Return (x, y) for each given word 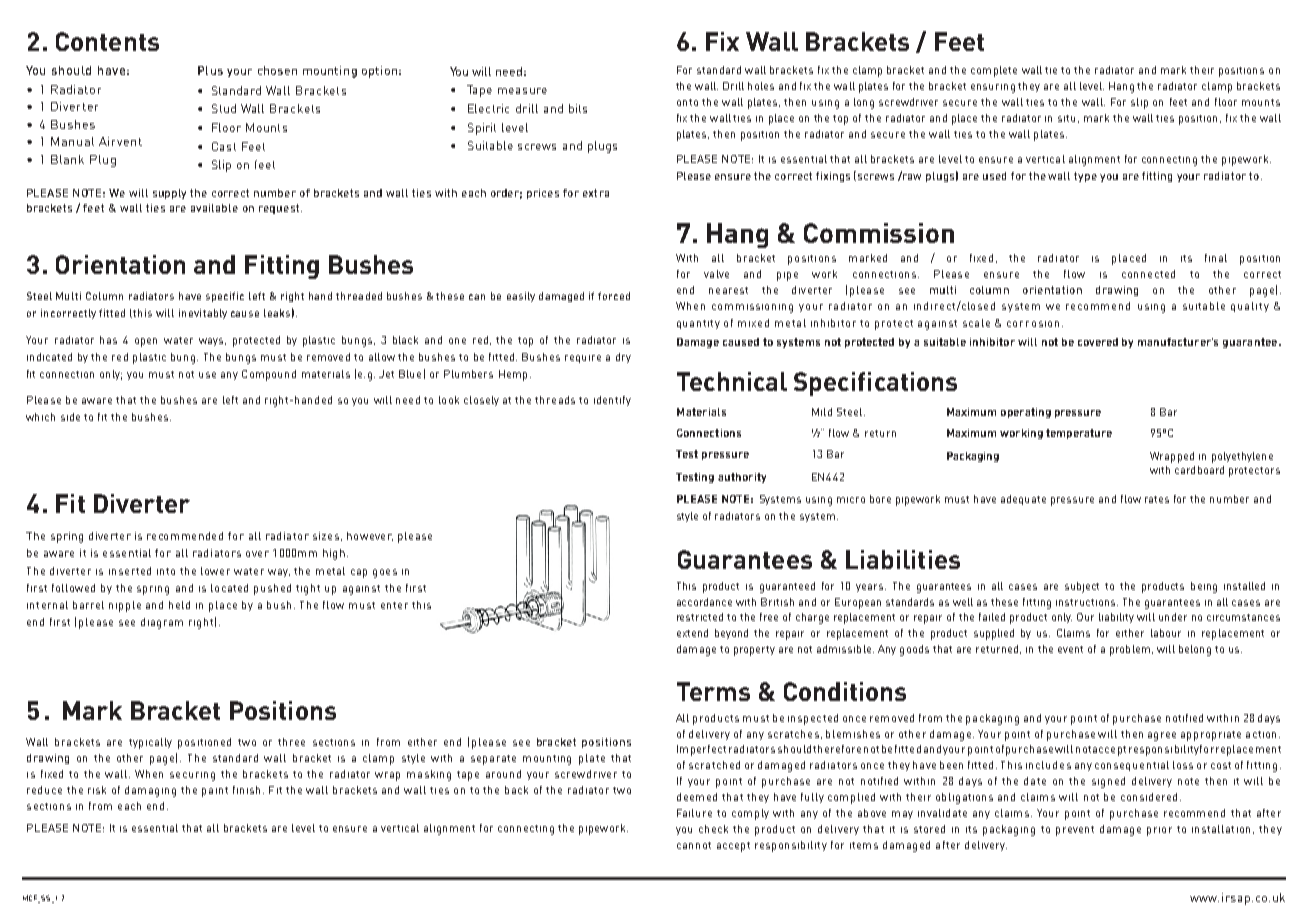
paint (215, 792)
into (166, 571)
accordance (704, 602)
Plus (210, 70)
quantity (698, 324)
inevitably (203, 314)
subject (1082, 587)
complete (994, 71)
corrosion (1033, 324)
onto (687, 102)
